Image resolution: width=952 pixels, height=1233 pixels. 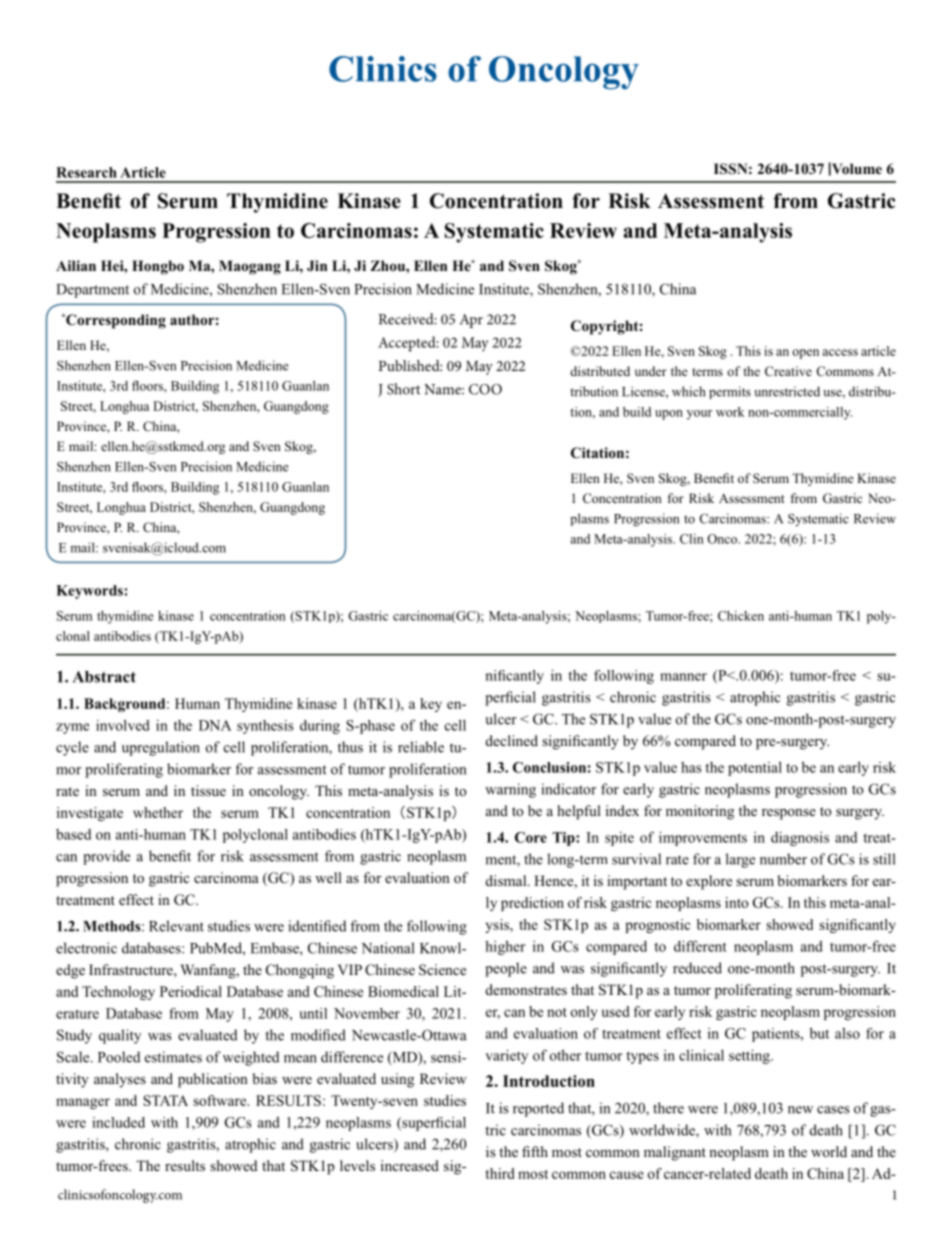 I want to click on manner, so click(x=683, y=677).
